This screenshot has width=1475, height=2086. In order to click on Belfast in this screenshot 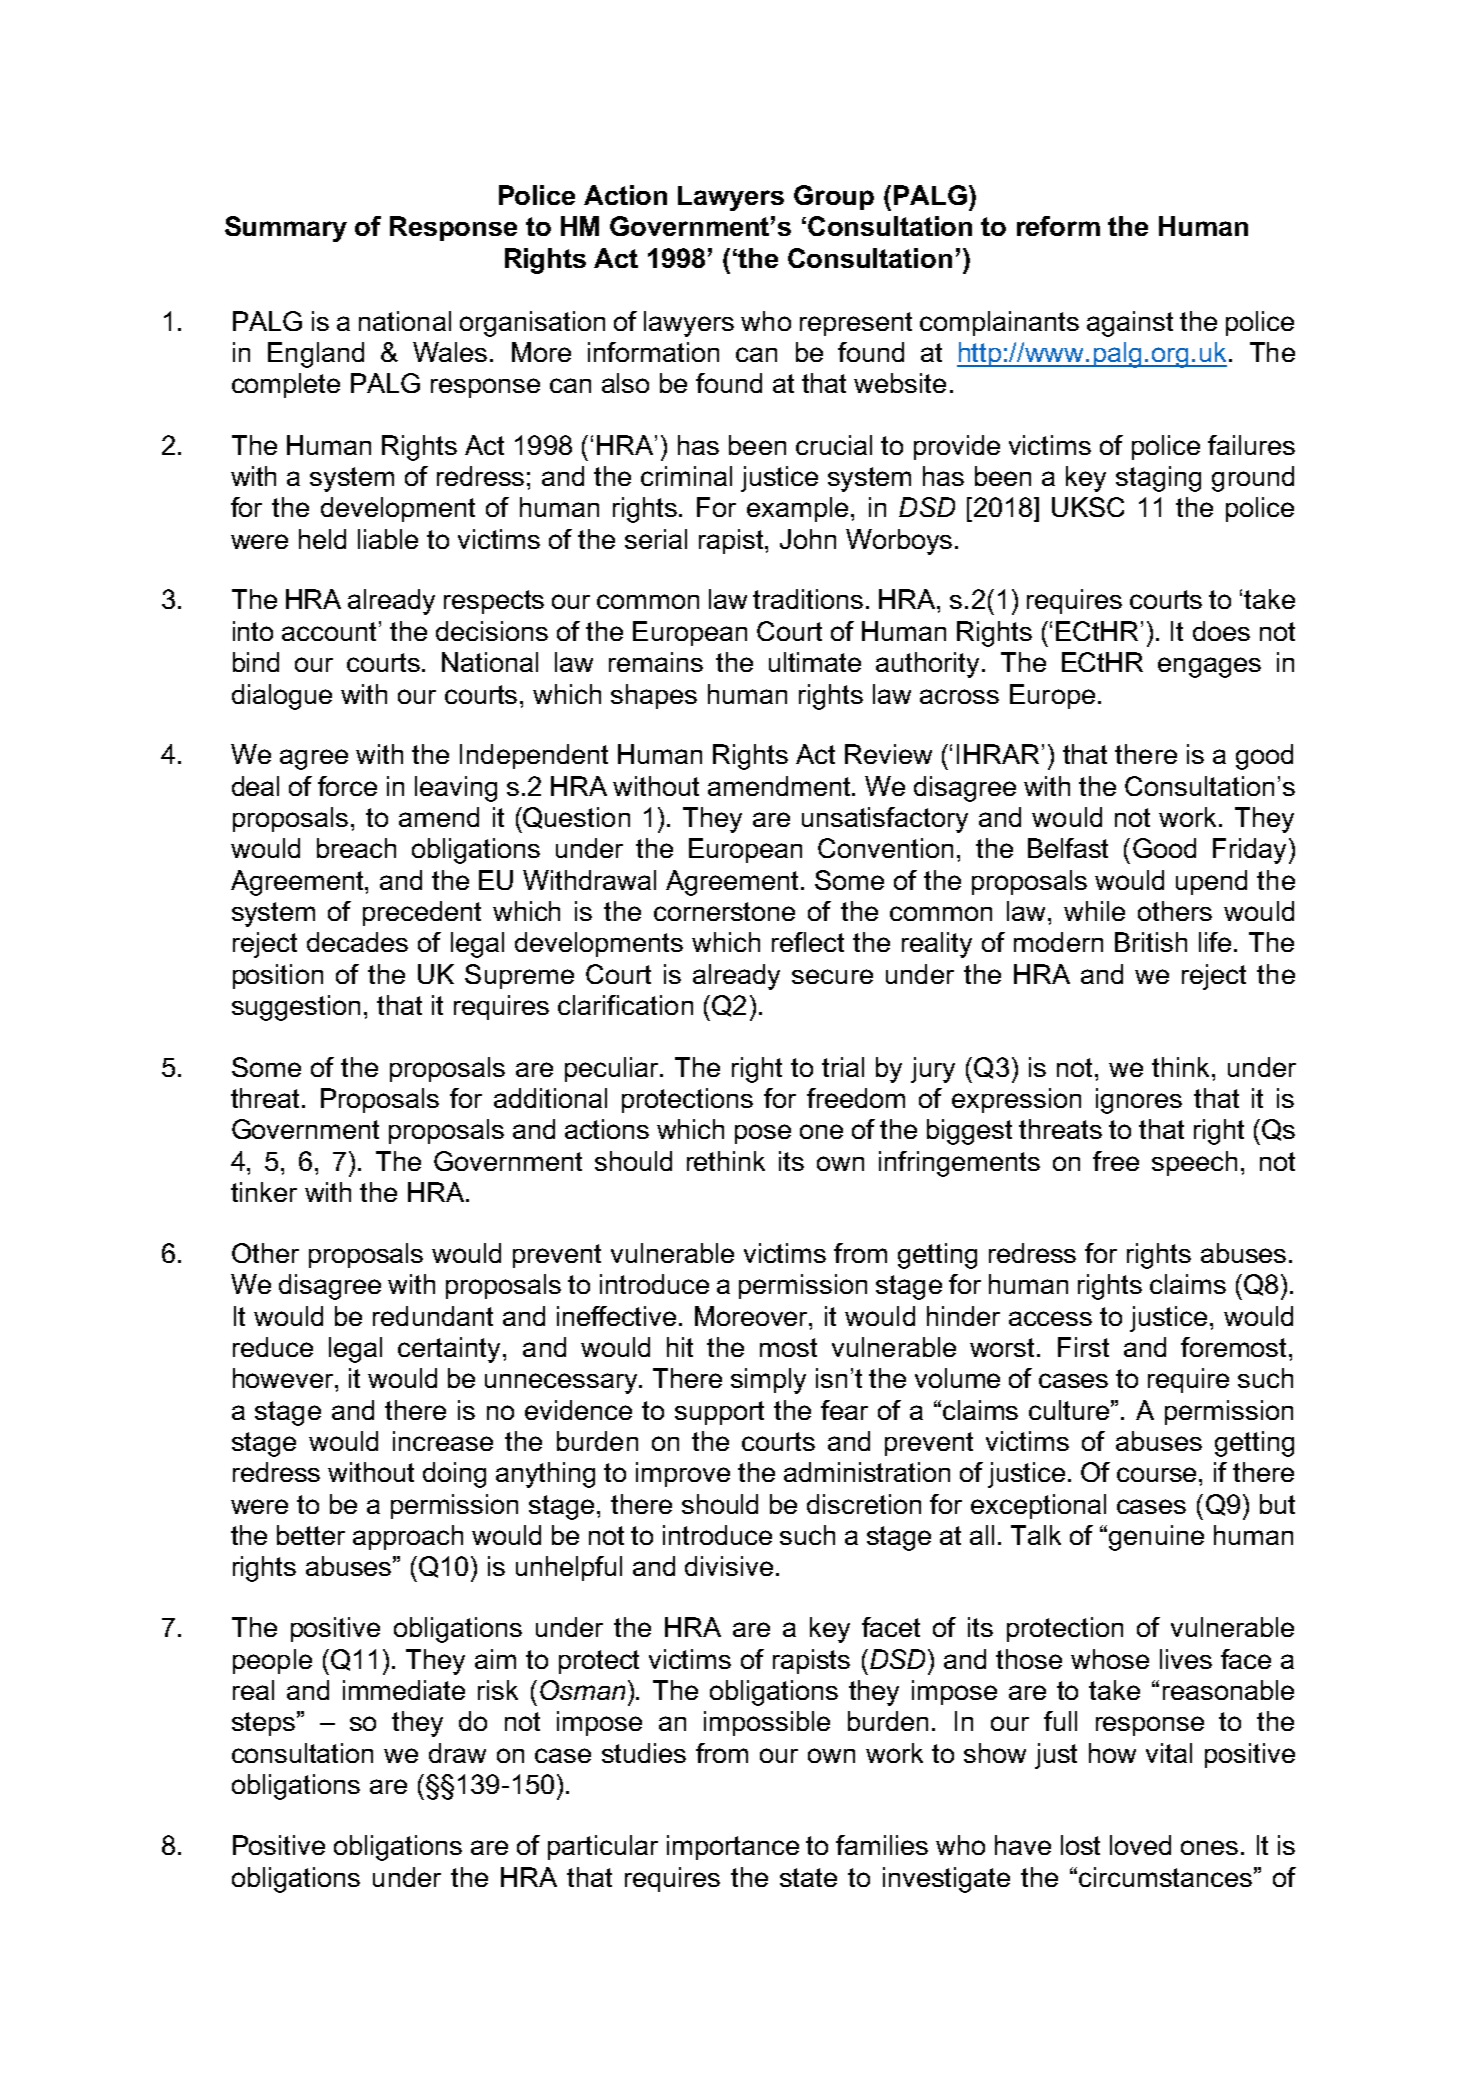, I will do `click(1068, 848)`.
